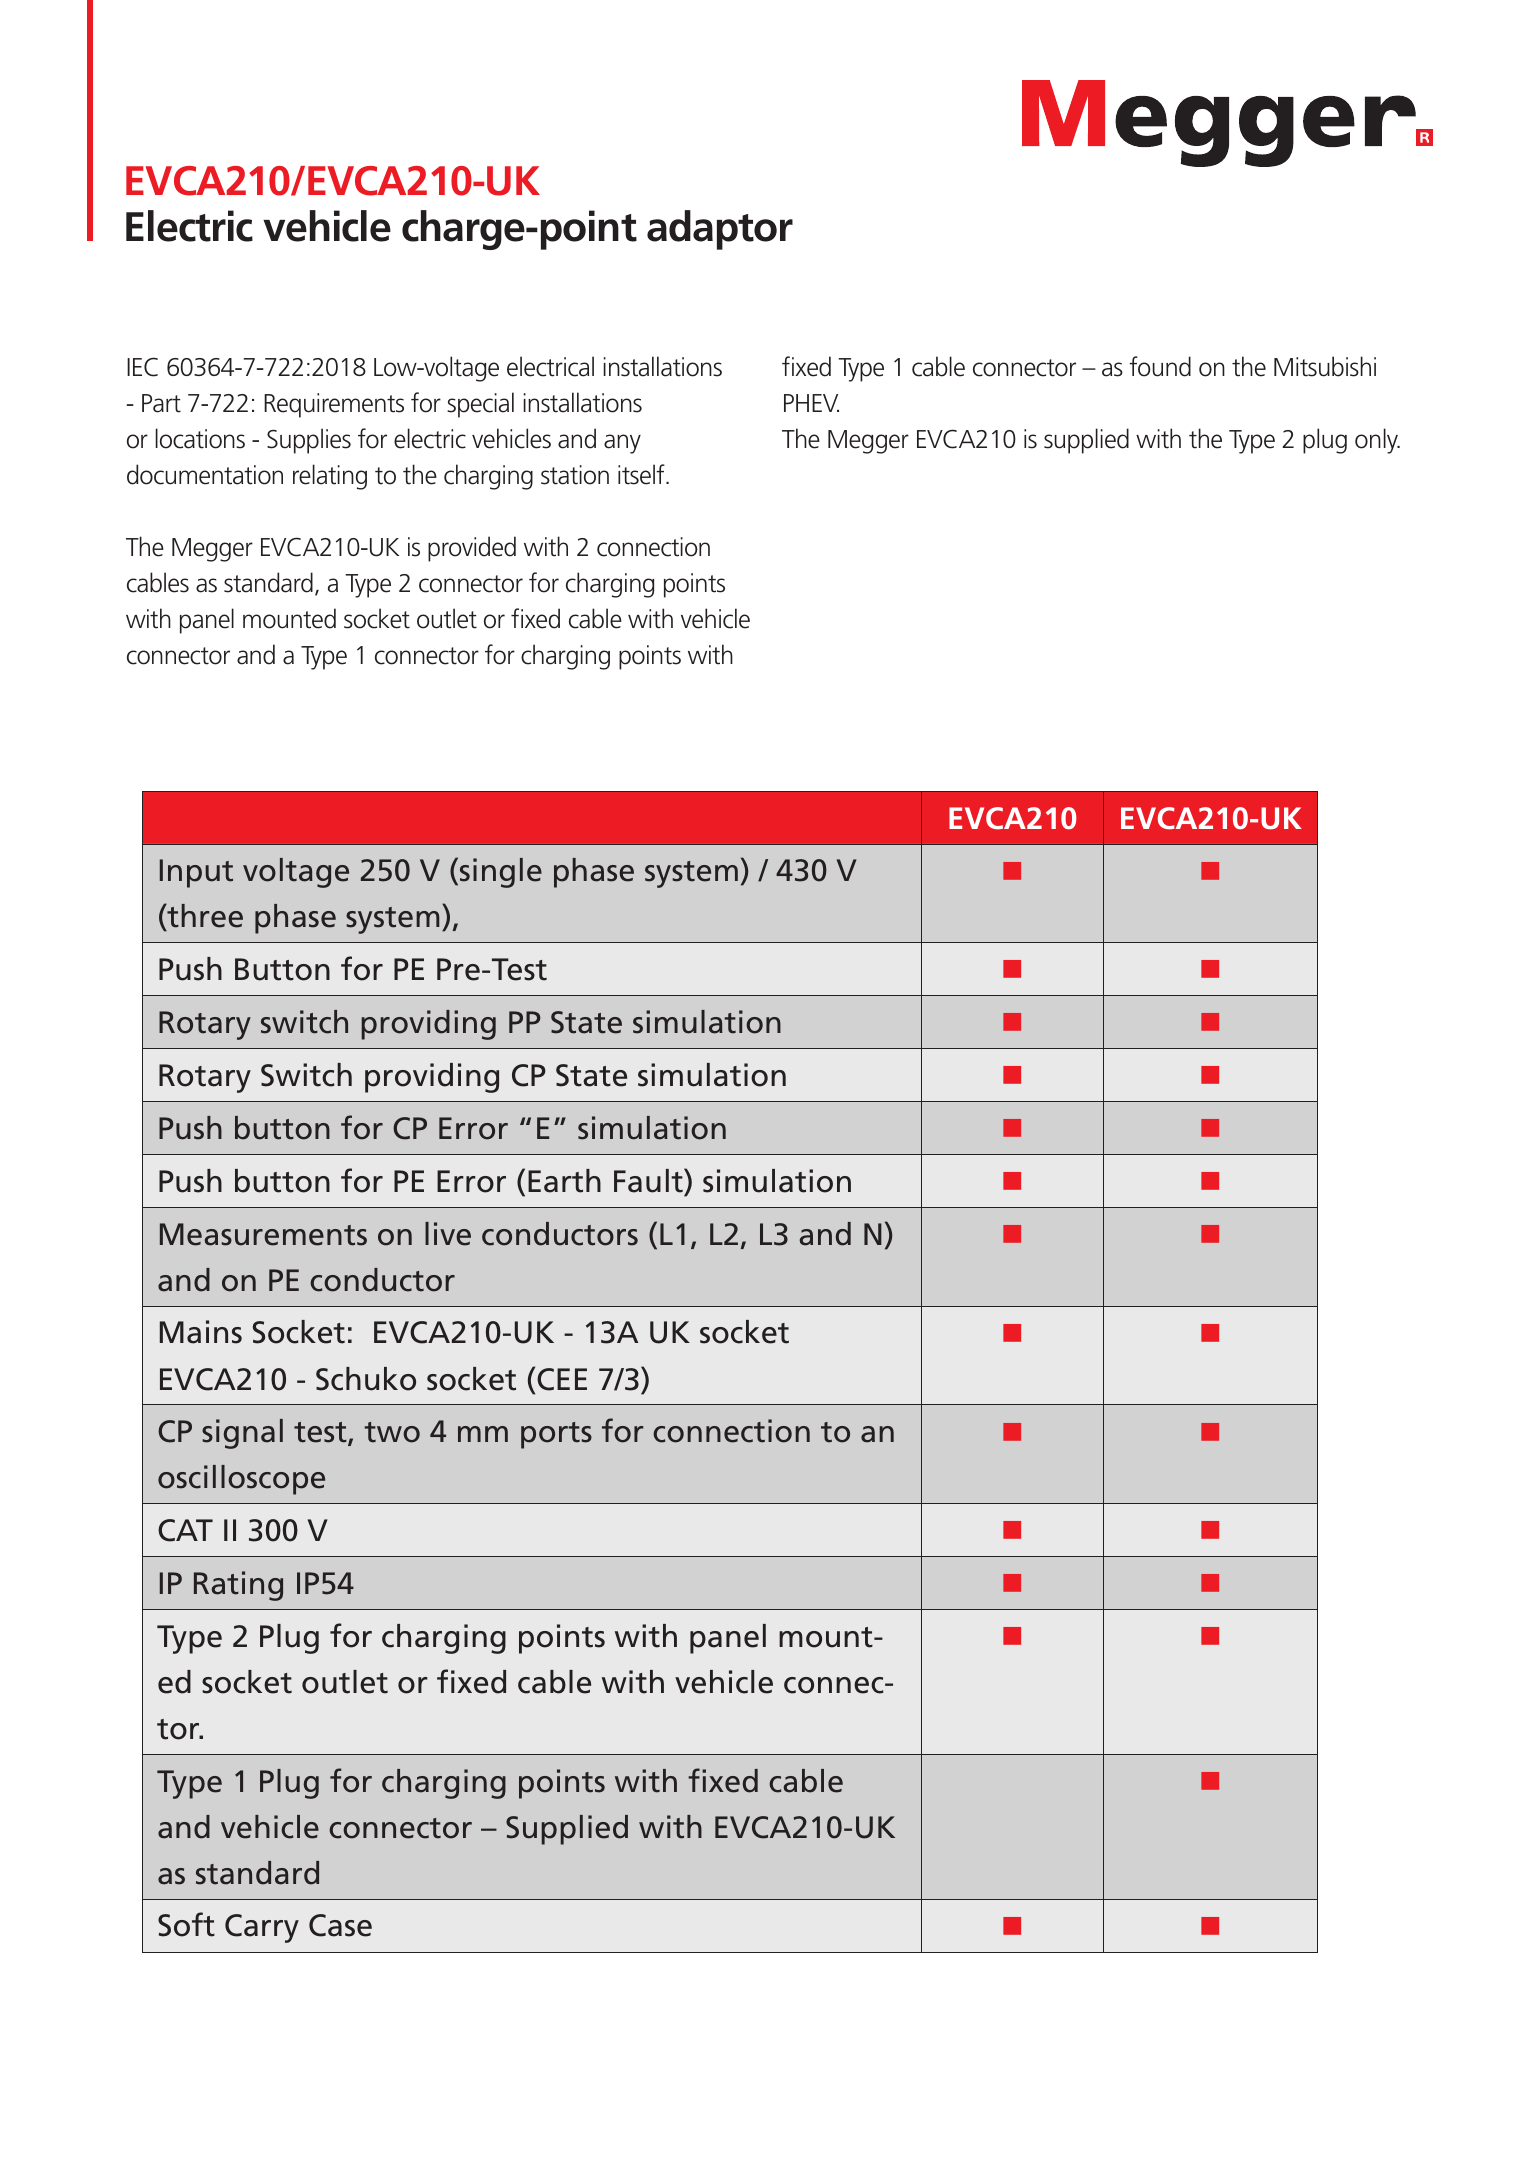 This screenshot has height=2166, width=1531. Describe the element at coordinates (201, 1332) in the screenshot. I see `Mains` at that location.
